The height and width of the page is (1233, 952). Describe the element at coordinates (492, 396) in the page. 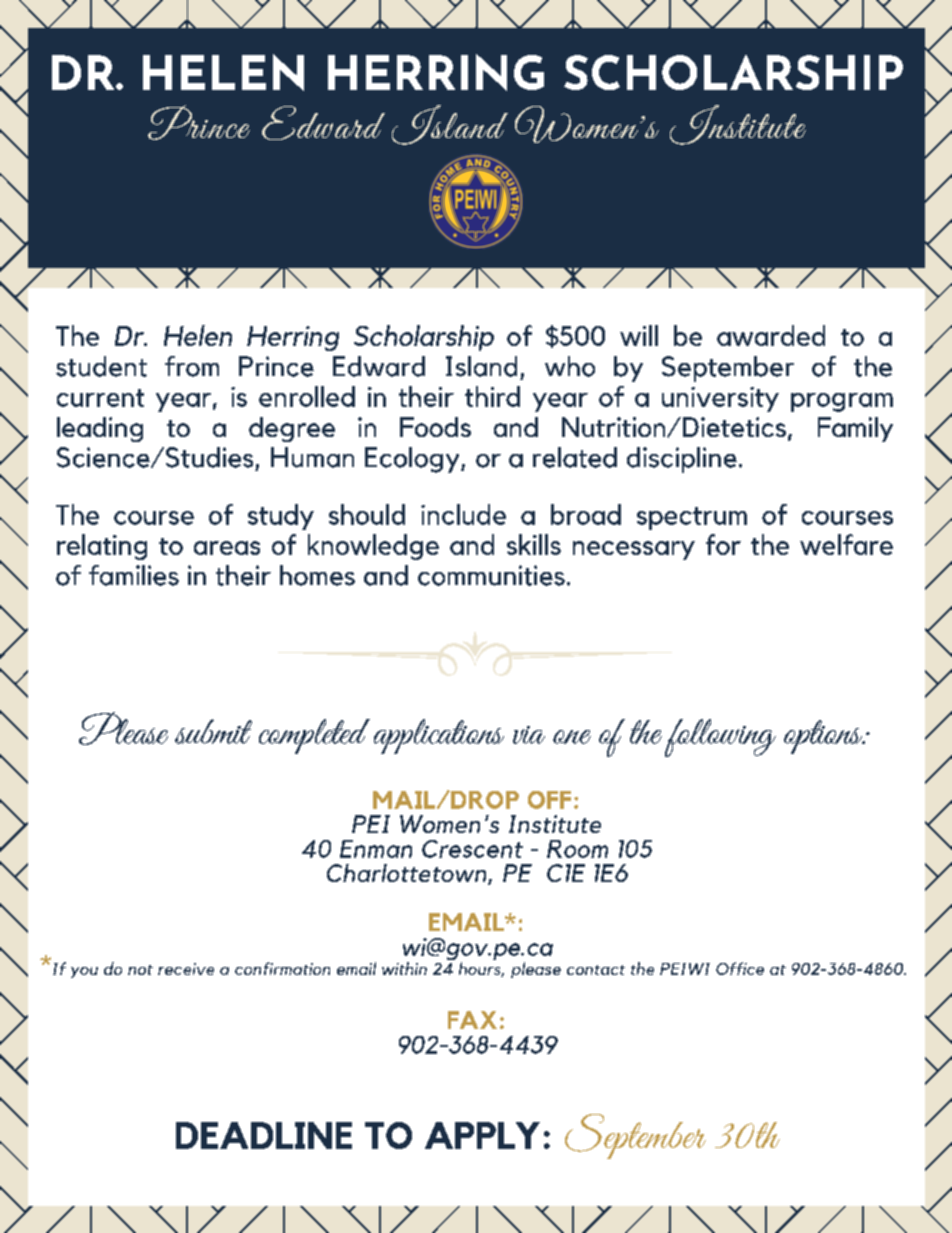

I see `third` at that location.
